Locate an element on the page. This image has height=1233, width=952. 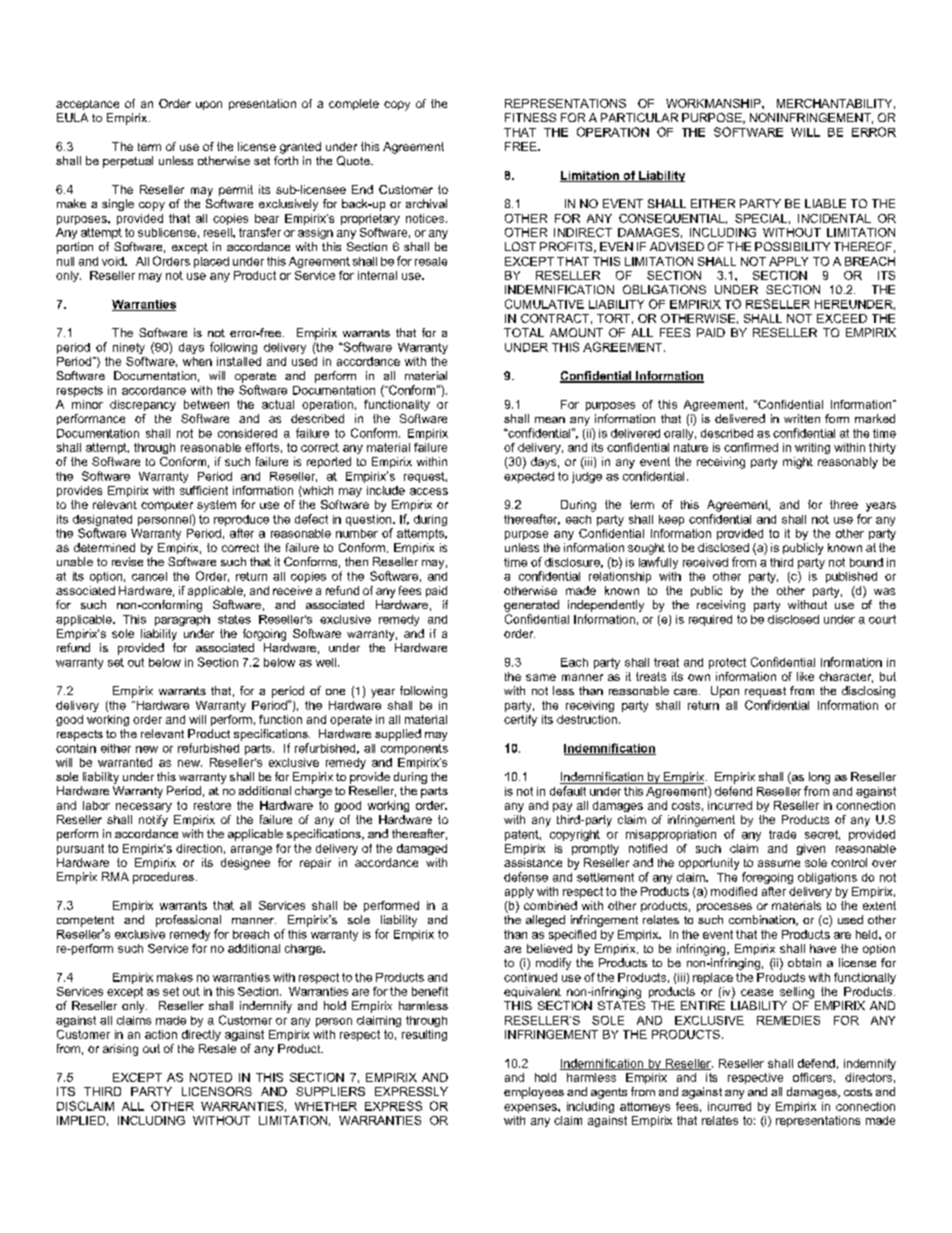
long is located at coordinates (819, 778).
